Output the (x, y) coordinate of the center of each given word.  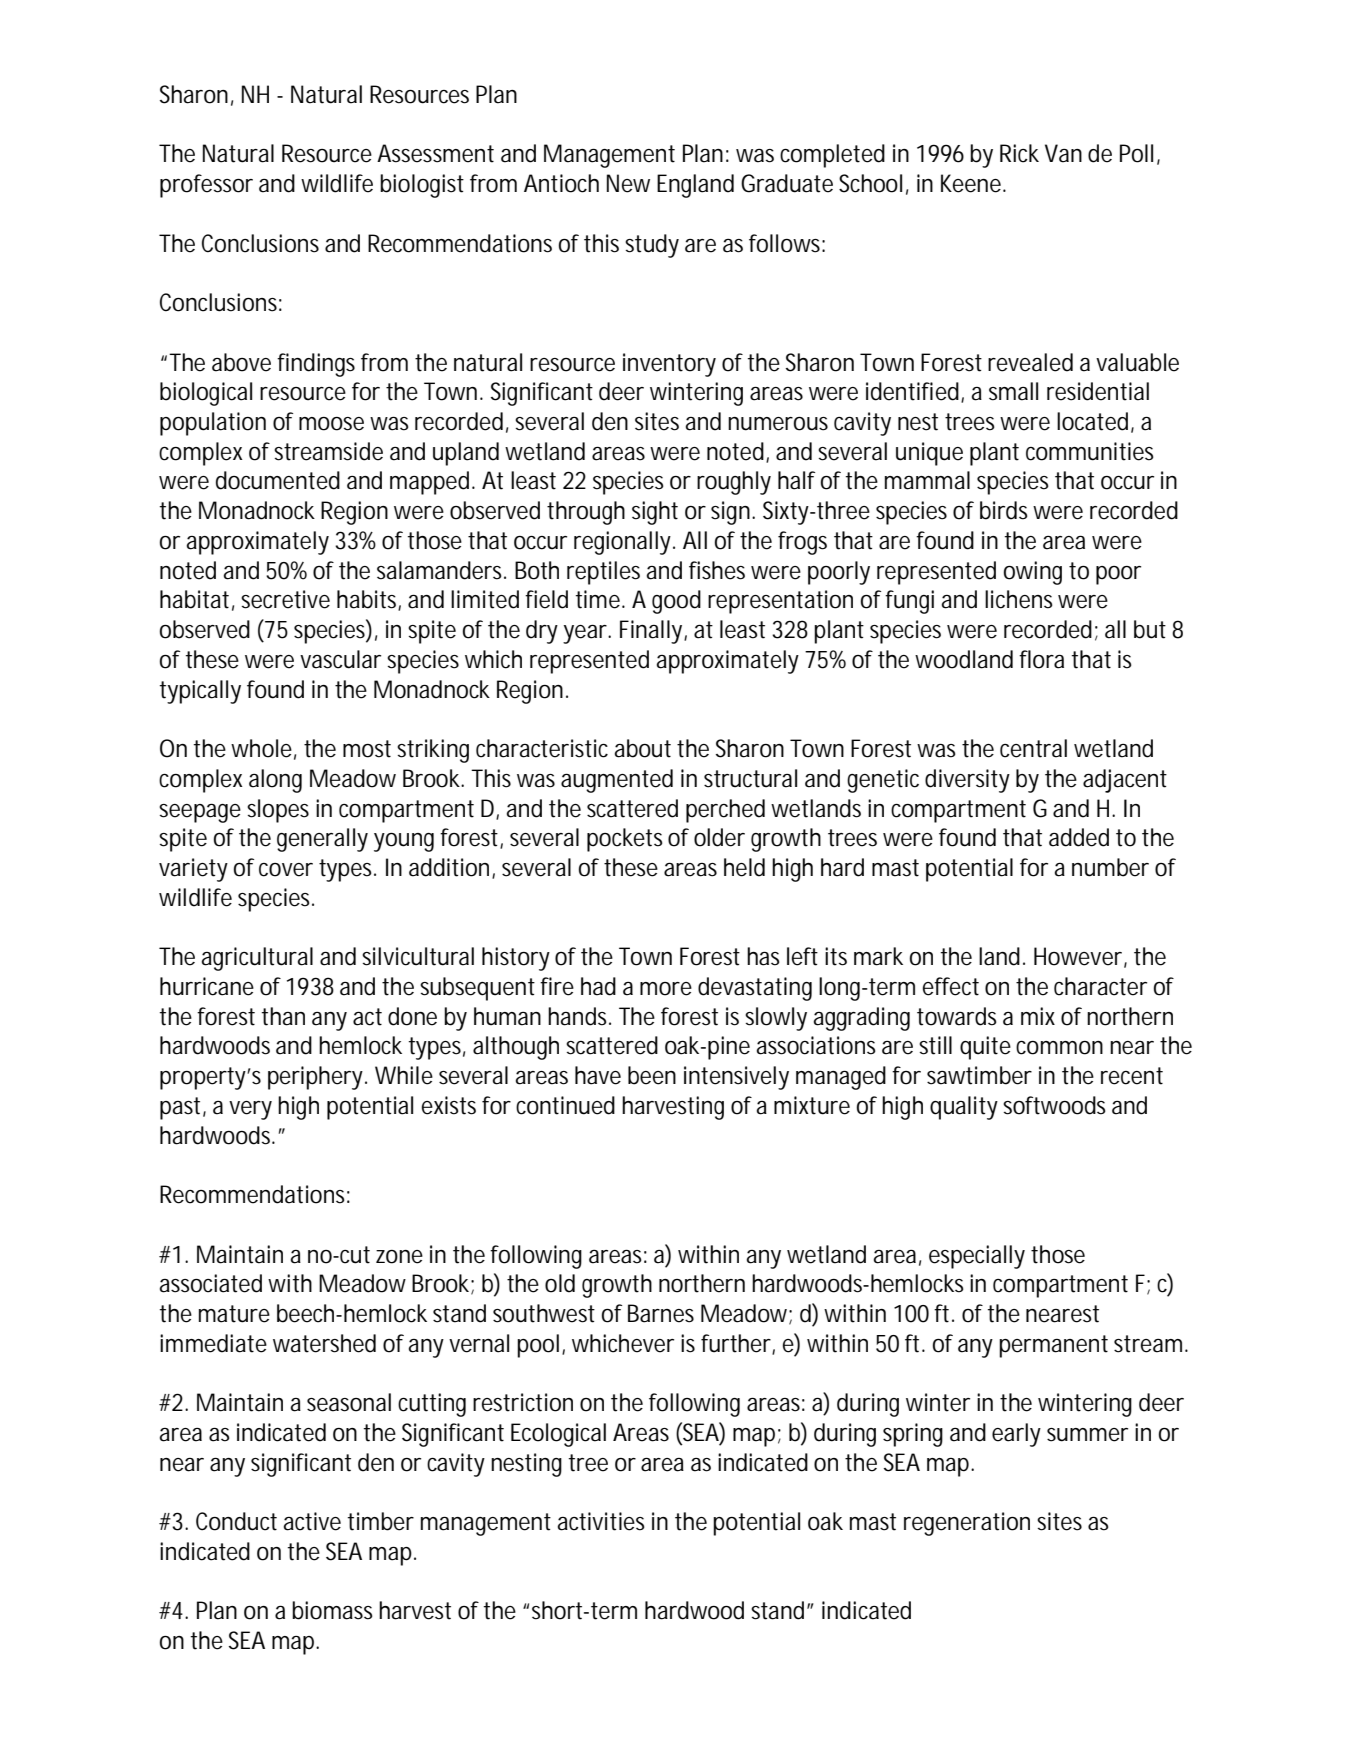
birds (1004, 510)
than (283, 1016)
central (1033, 748)
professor (206, 186)
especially (977, 1257)
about (643, 748)
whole (261, 748)
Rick (1019, 153)
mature (234, 1314)
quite (985, 1048)
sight (655, 513)
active (312, 1521)
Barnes (661, 1313)
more (666, 989)
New (628, 183)
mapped (429, 483)
